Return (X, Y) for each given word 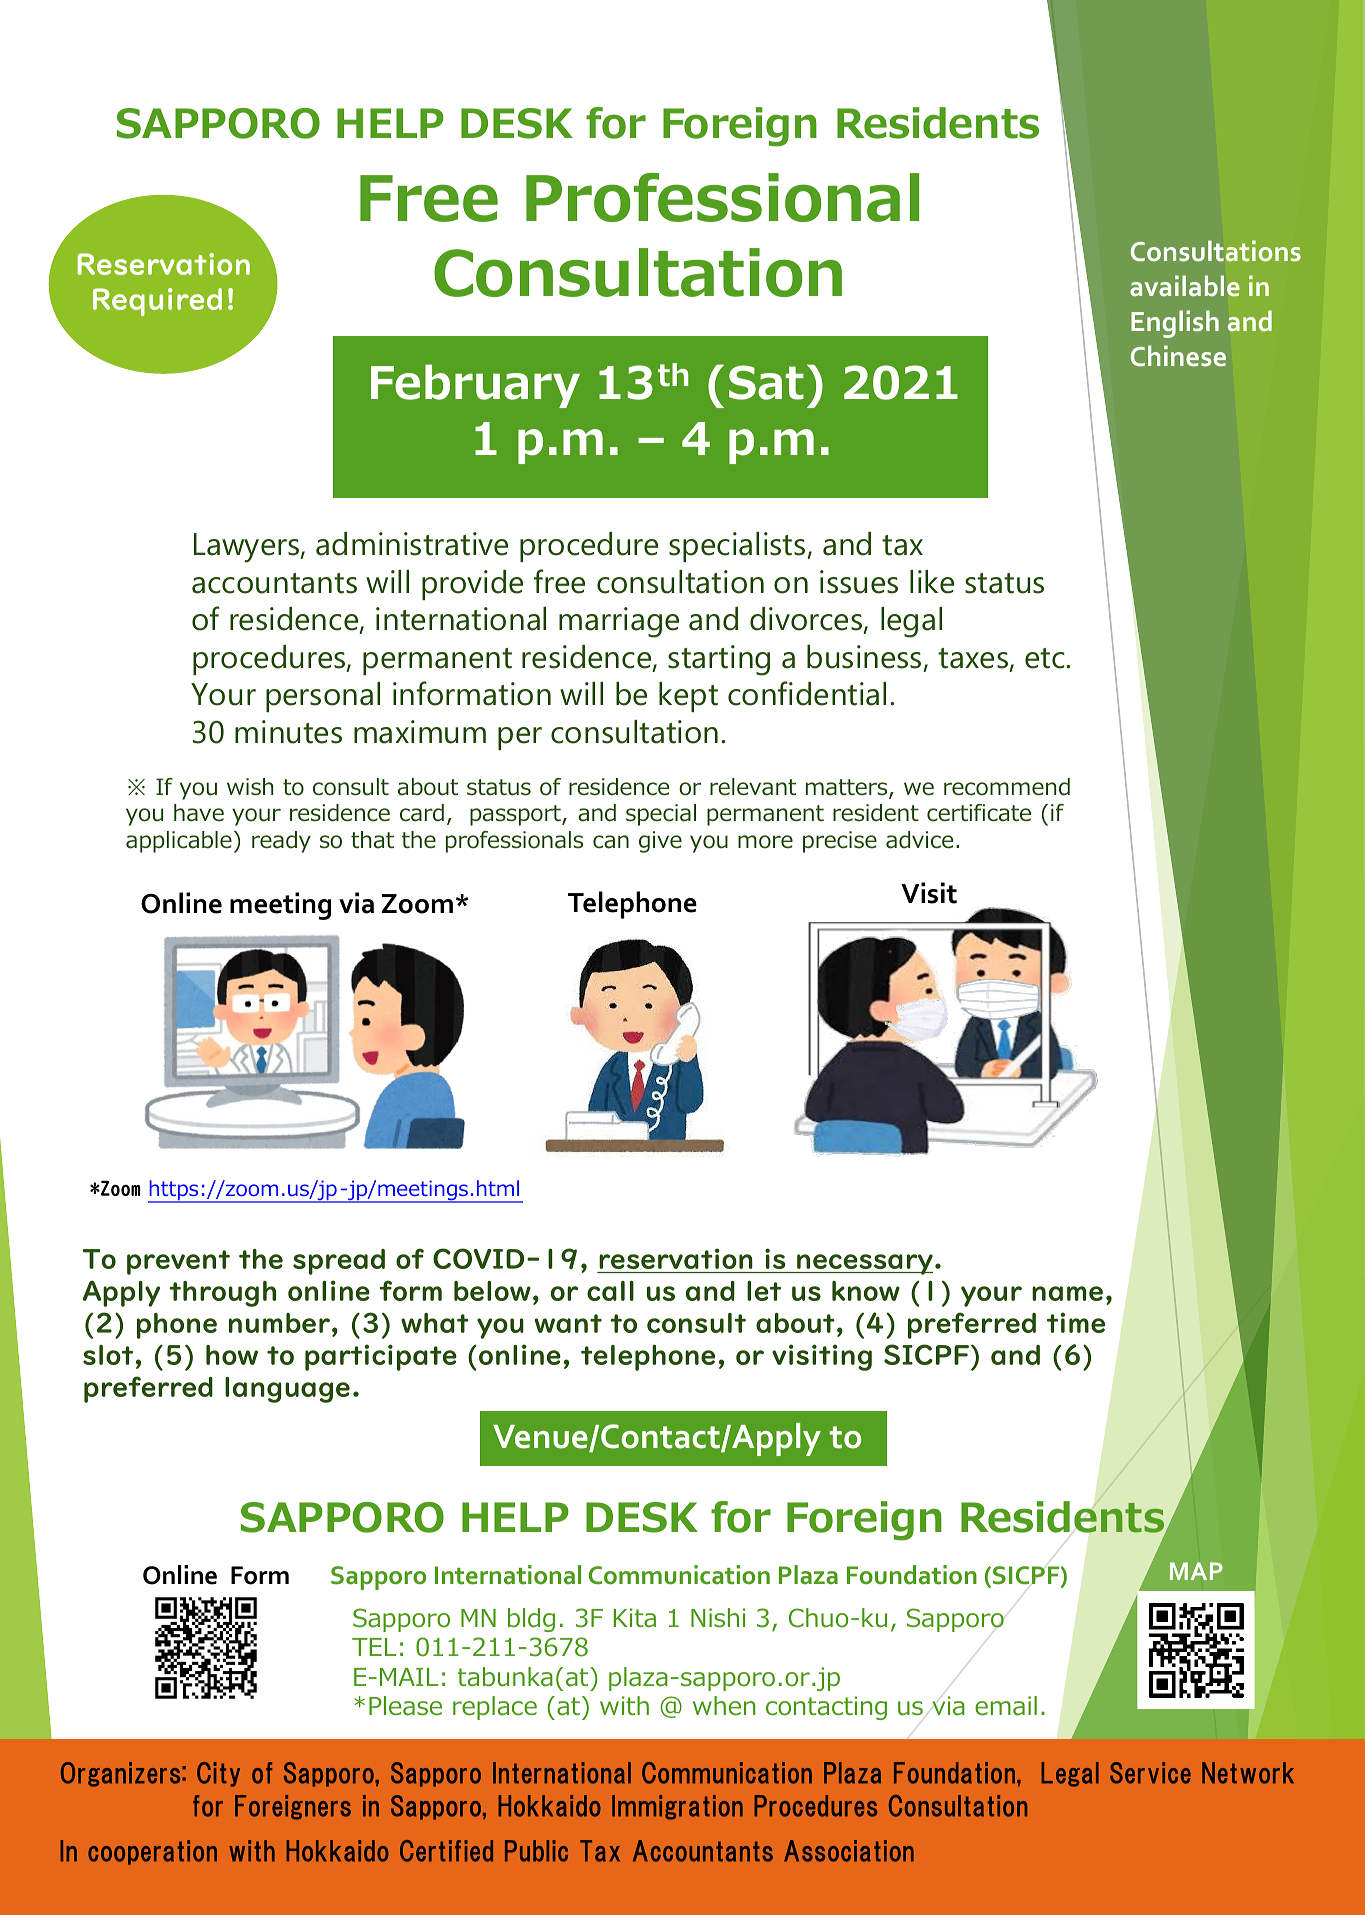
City (218, 1774)
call (610, 1291)
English (1175, 324)
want (568, 1323)
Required (157, 302)
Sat (766, 382)
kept (688, 697)
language (287, 1390)
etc (1046, 658)
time (1076, 1322)
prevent (178, 1262)
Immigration (677, 1807)
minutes (288, 732)
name (1067, 1293)
